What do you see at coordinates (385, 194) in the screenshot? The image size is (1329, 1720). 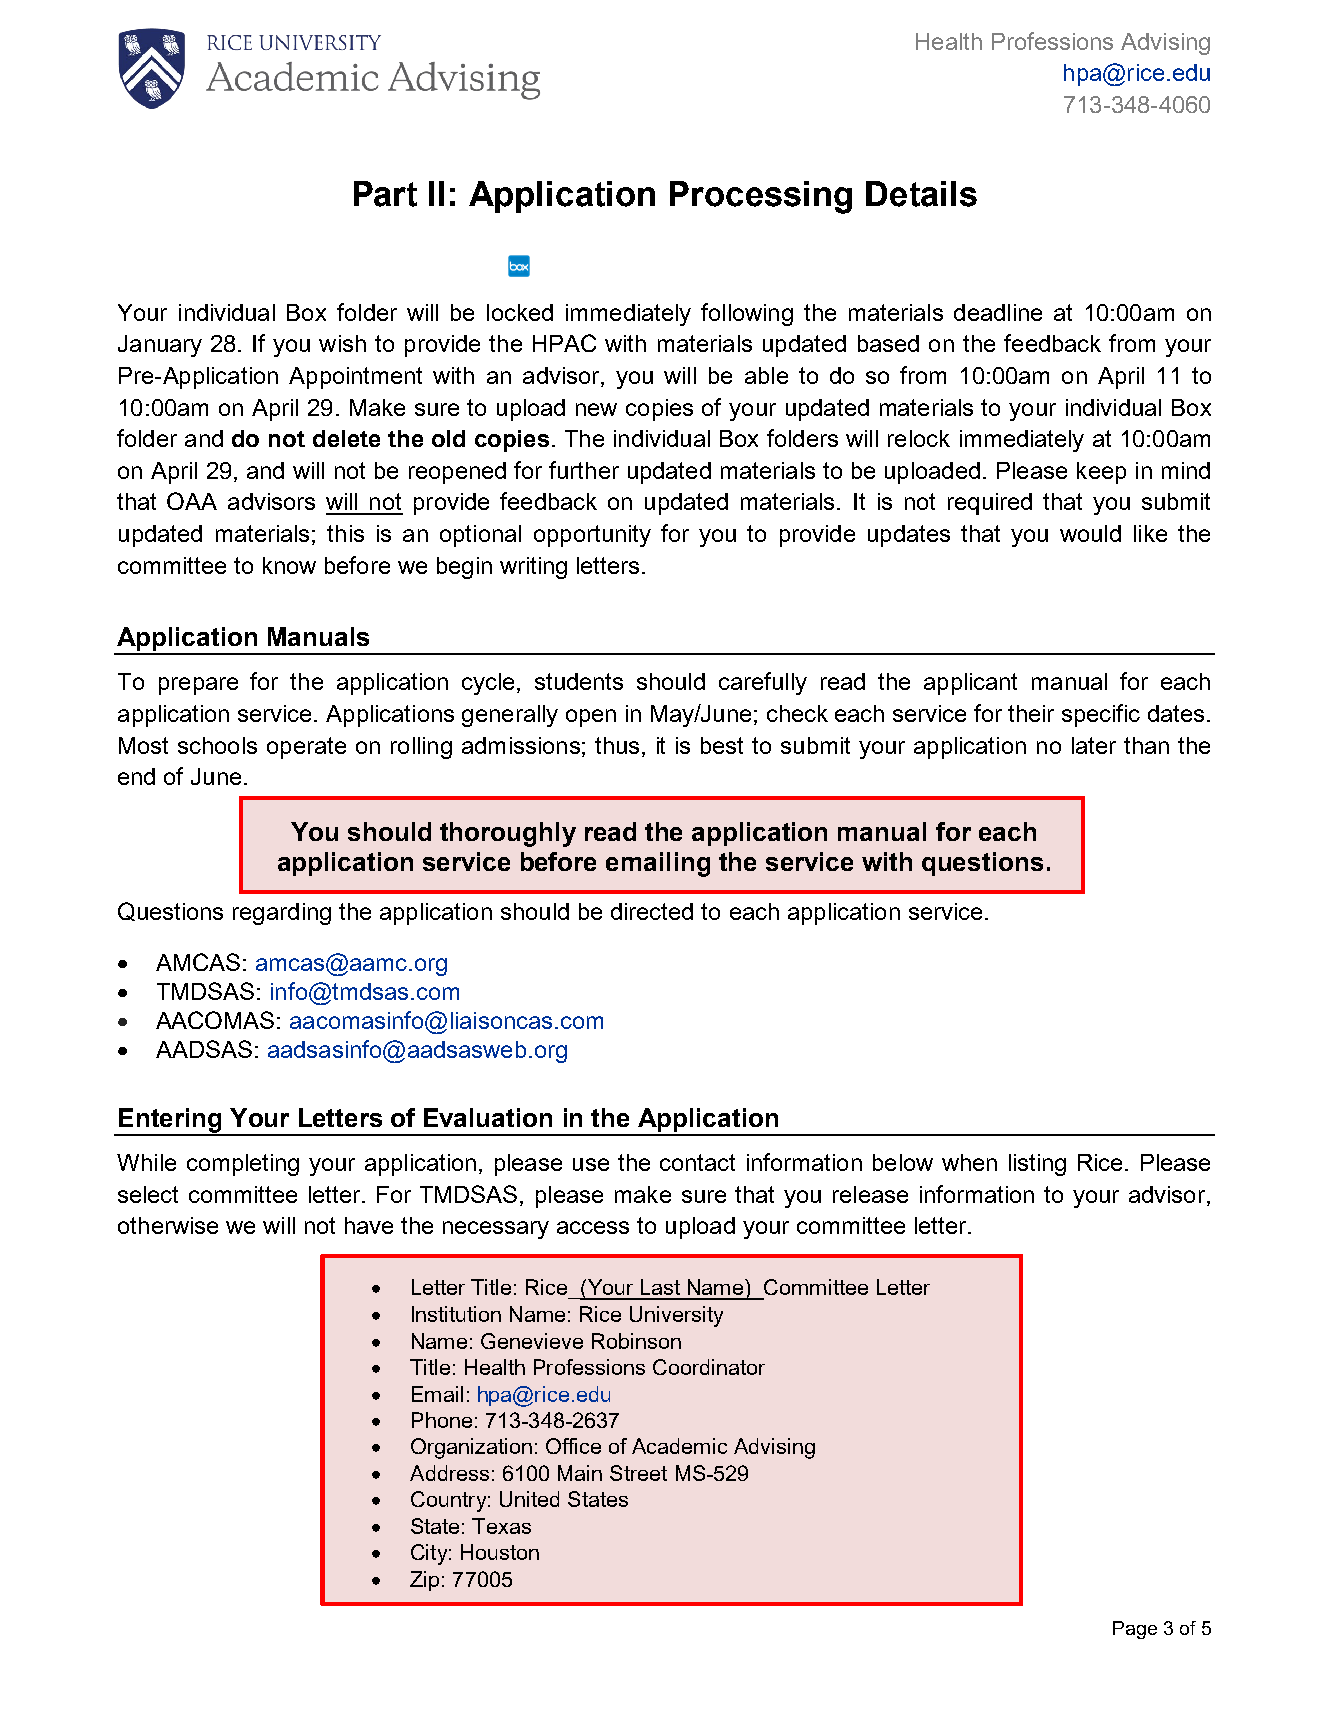 I see `Part` at bounding box center [385, 194].
